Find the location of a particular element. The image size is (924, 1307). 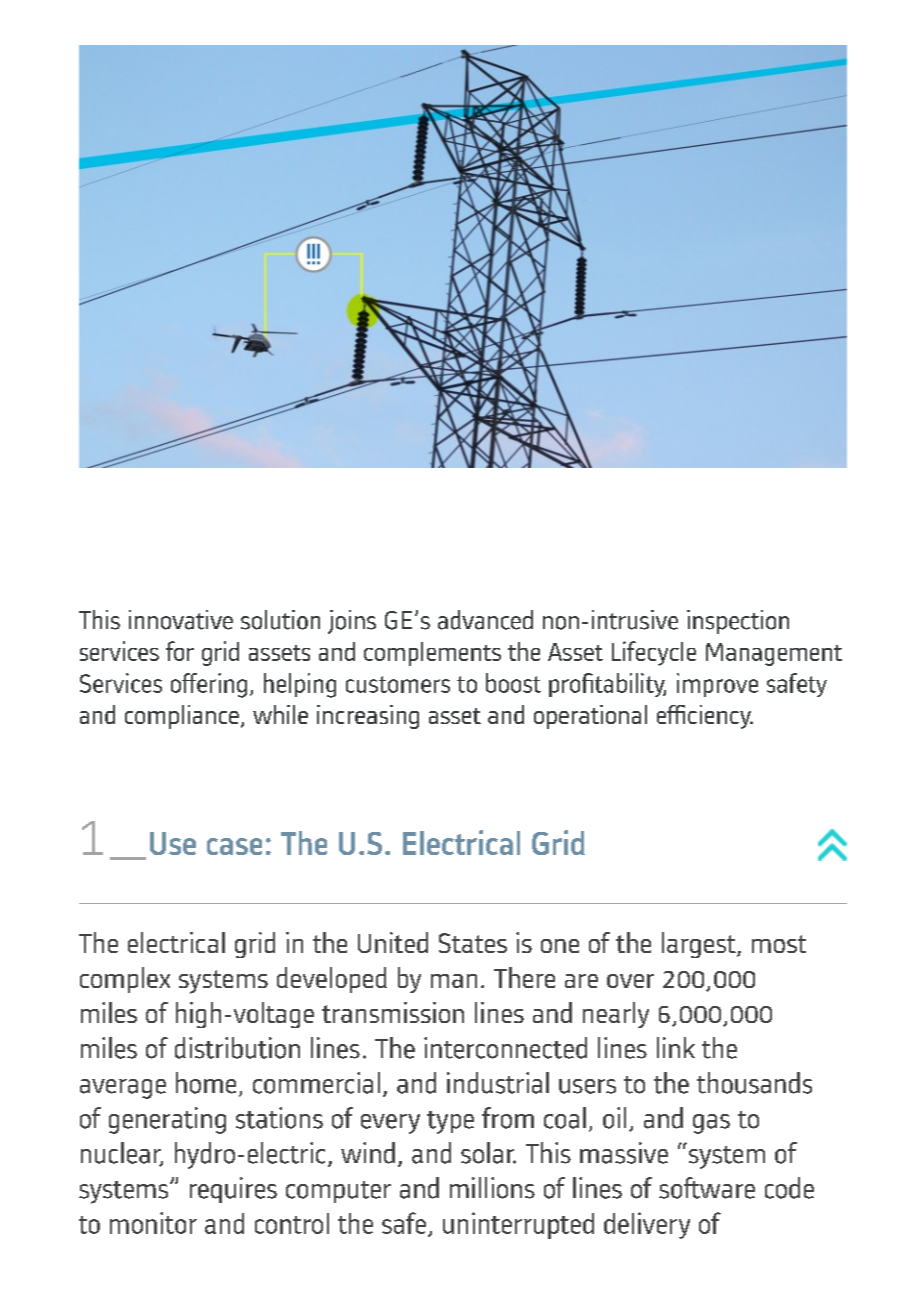

largest is located at coordinates (700, 945).
